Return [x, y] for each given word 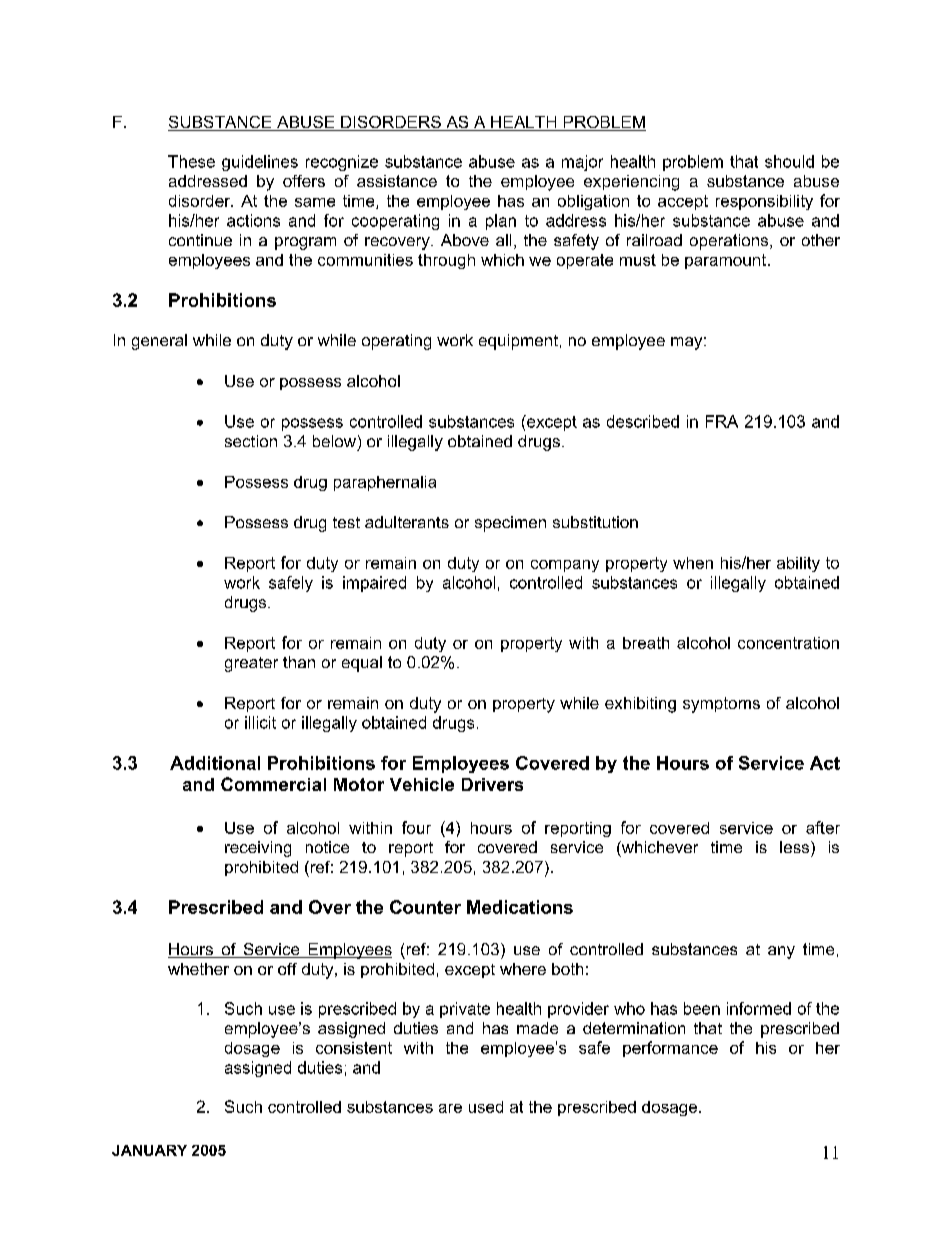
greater [251, 664]
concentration [788, 643]
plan [501, 222]
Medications [520, 907]
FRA [722, 421]
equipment [518, 342]
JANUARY [149, 1150]
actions [253, 220]
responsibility [764, 202]
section [251, 441]
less [796, 847]
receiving [258, 849]
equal [362, 664]
